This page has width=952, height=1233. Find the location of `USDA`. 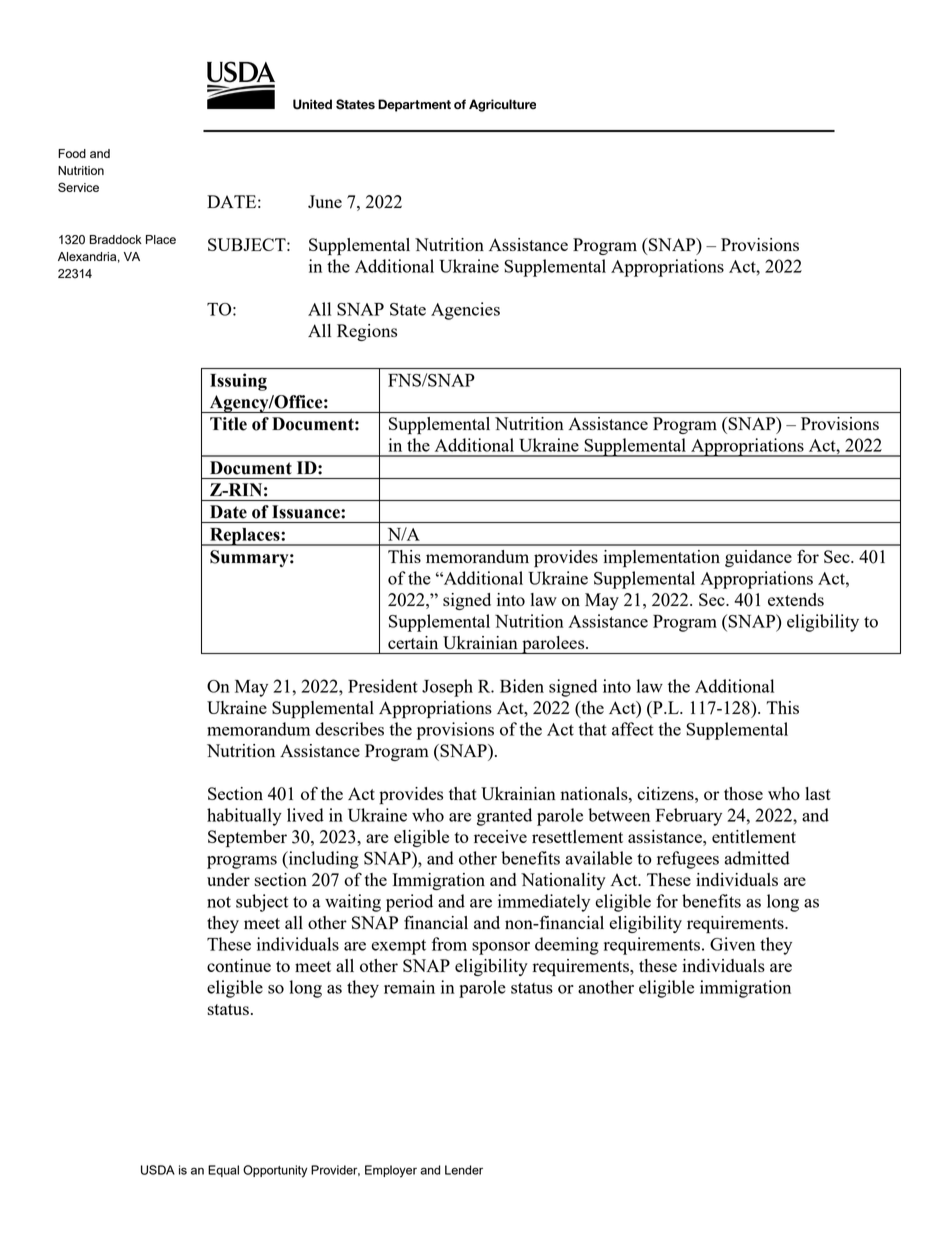

USDA is located at coordinates (158, 1170).
